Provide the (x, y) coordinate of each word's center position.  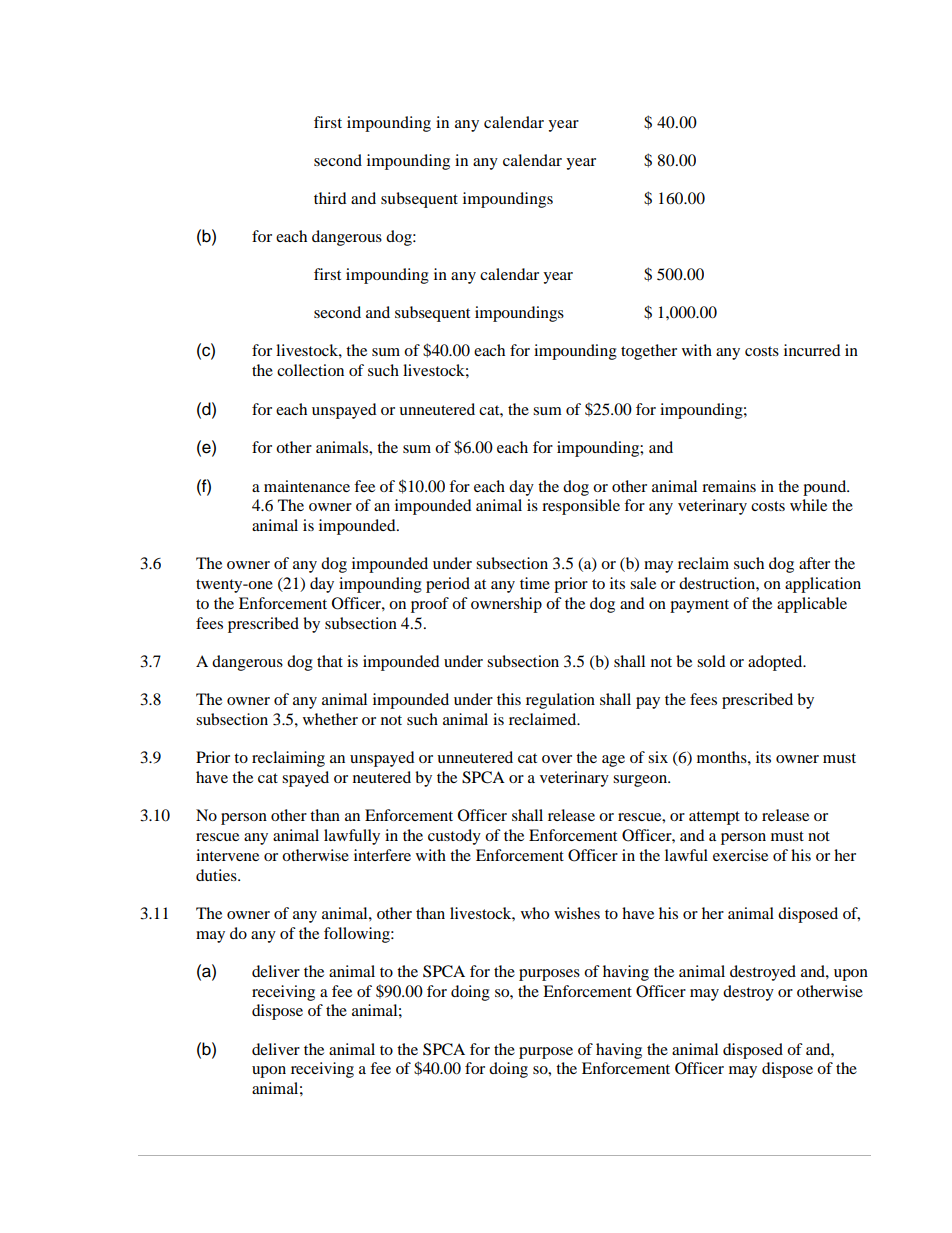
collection (310, 370)
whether (330, 719)
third (330, 198)
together (649, 352)
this (509, 699)
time (535, 583)
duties (217, 875)
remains (729, 486)
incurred (812, 350)
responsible (581, 507)
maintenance (307, 486)
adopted (776, 663)
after (814, 563)
